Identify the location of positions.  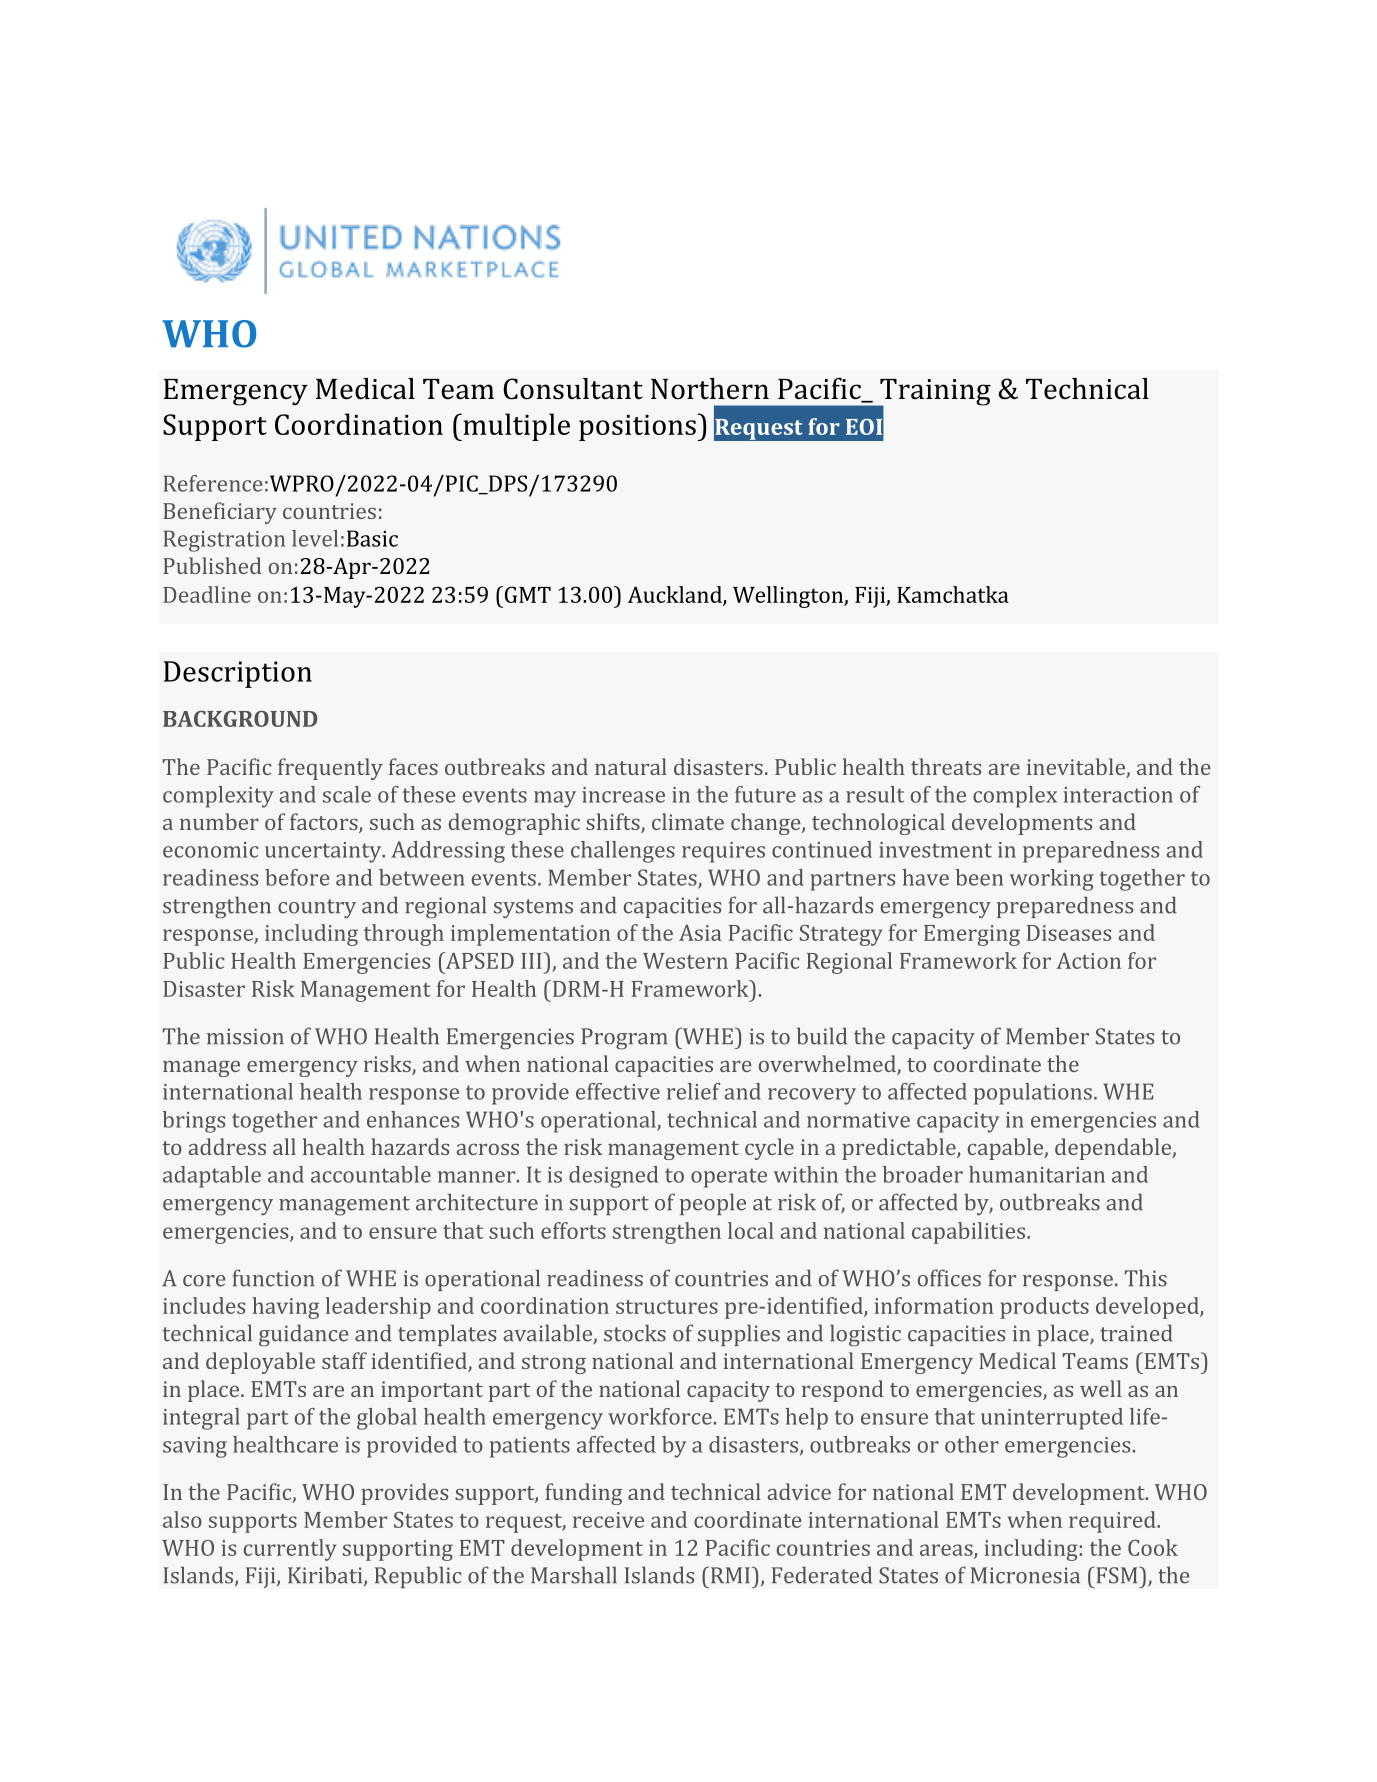
(637, 428).
